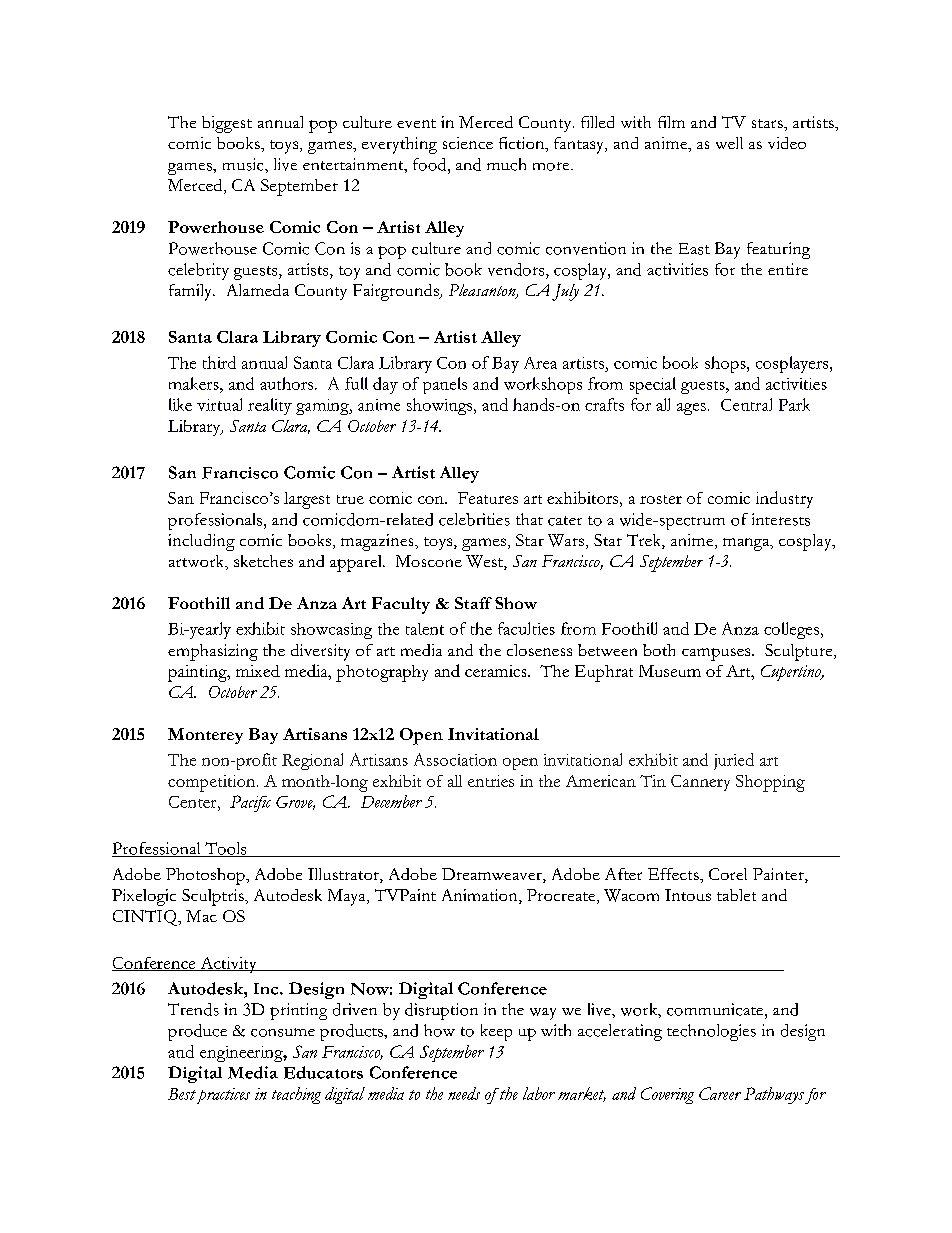 This document has width=952, height=1233. What do you see at coordinates (206, 876) in the document?
I see `Photoshop` at bounding box center [206, 876].
